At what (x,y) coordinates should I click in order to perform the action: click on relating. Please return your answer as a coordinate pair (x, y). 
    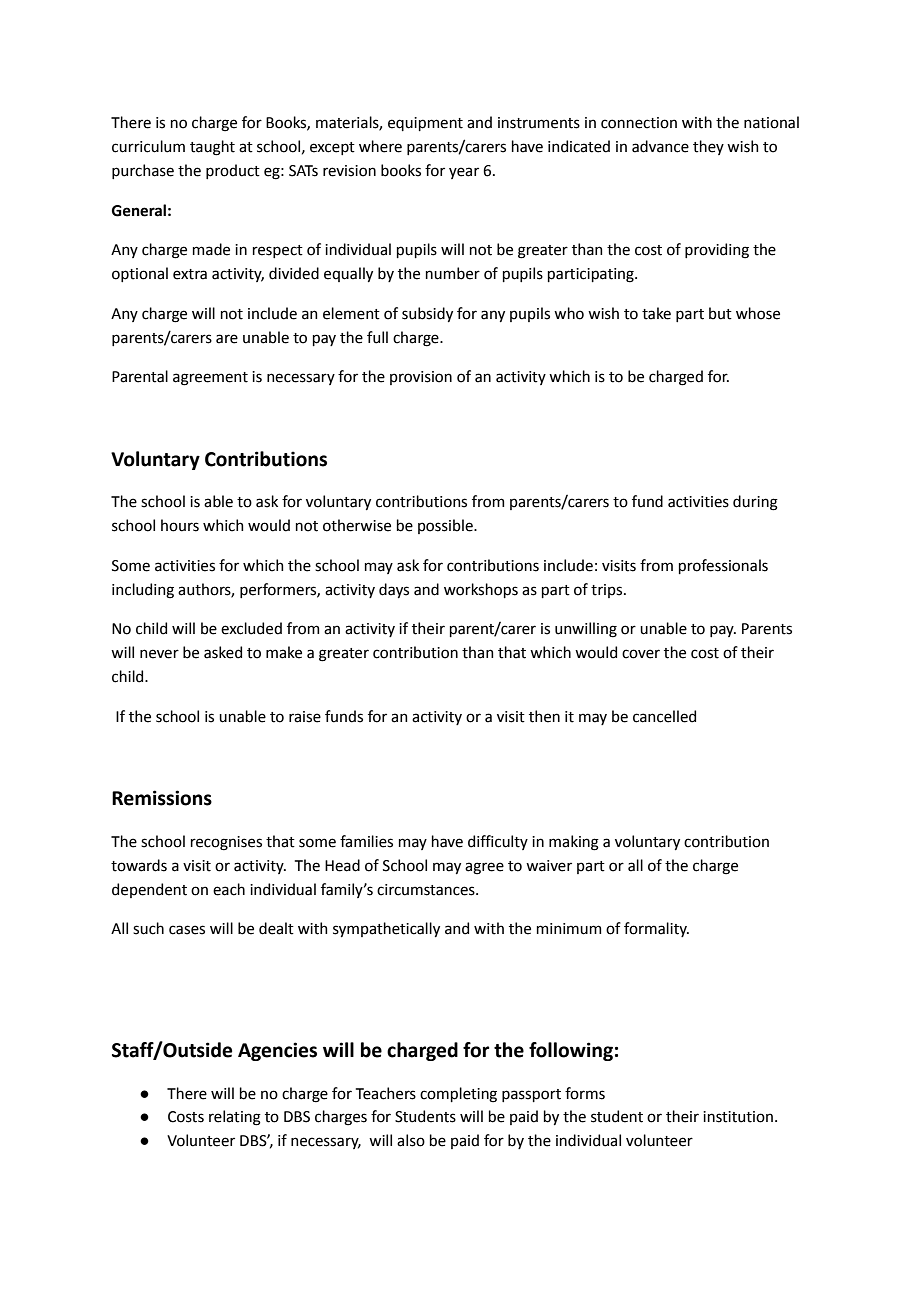
    Looking at the image, I should click on (235, 1118).
